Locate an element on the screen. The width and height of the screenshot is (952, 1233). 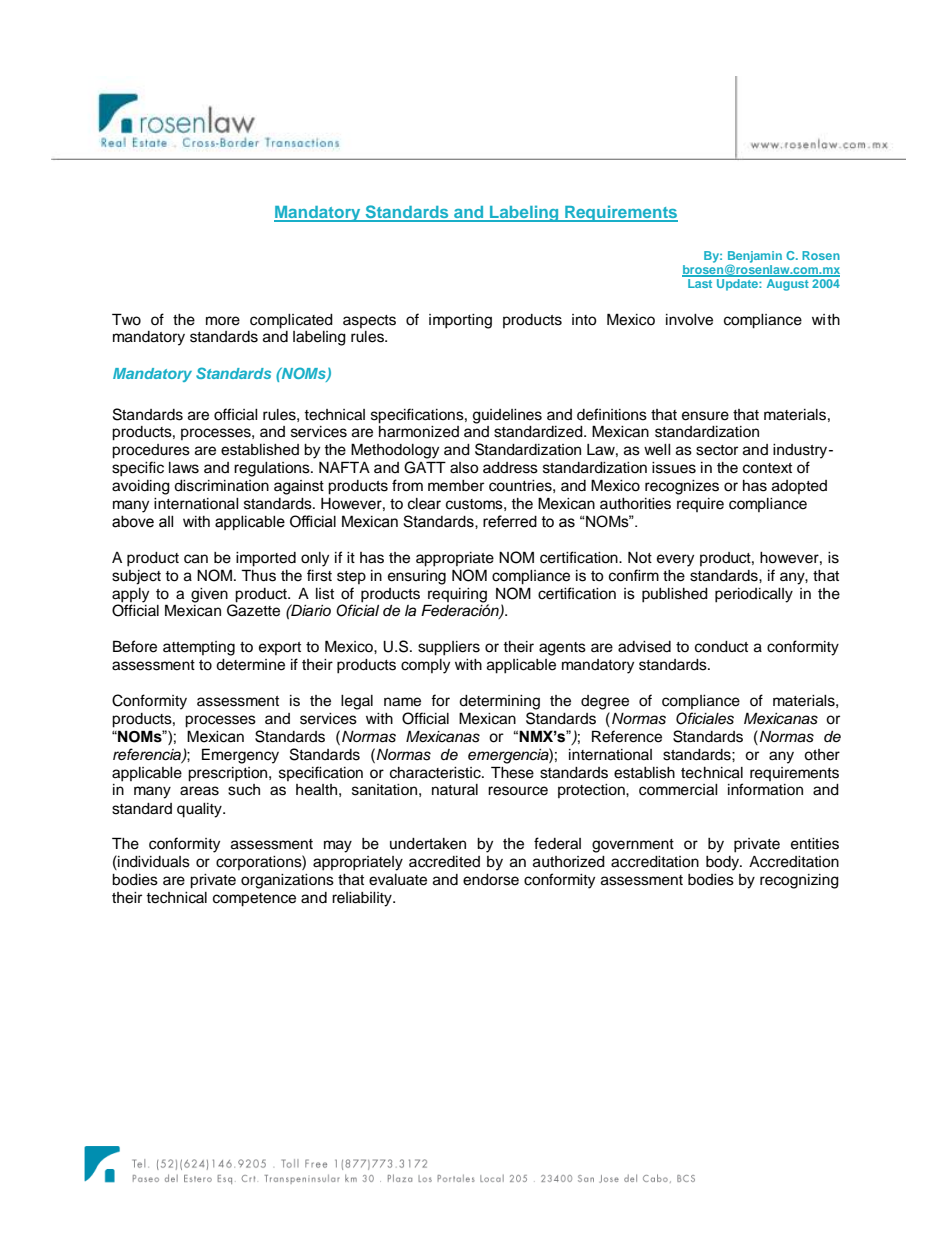
importing is located at coordinates (460, 321).
